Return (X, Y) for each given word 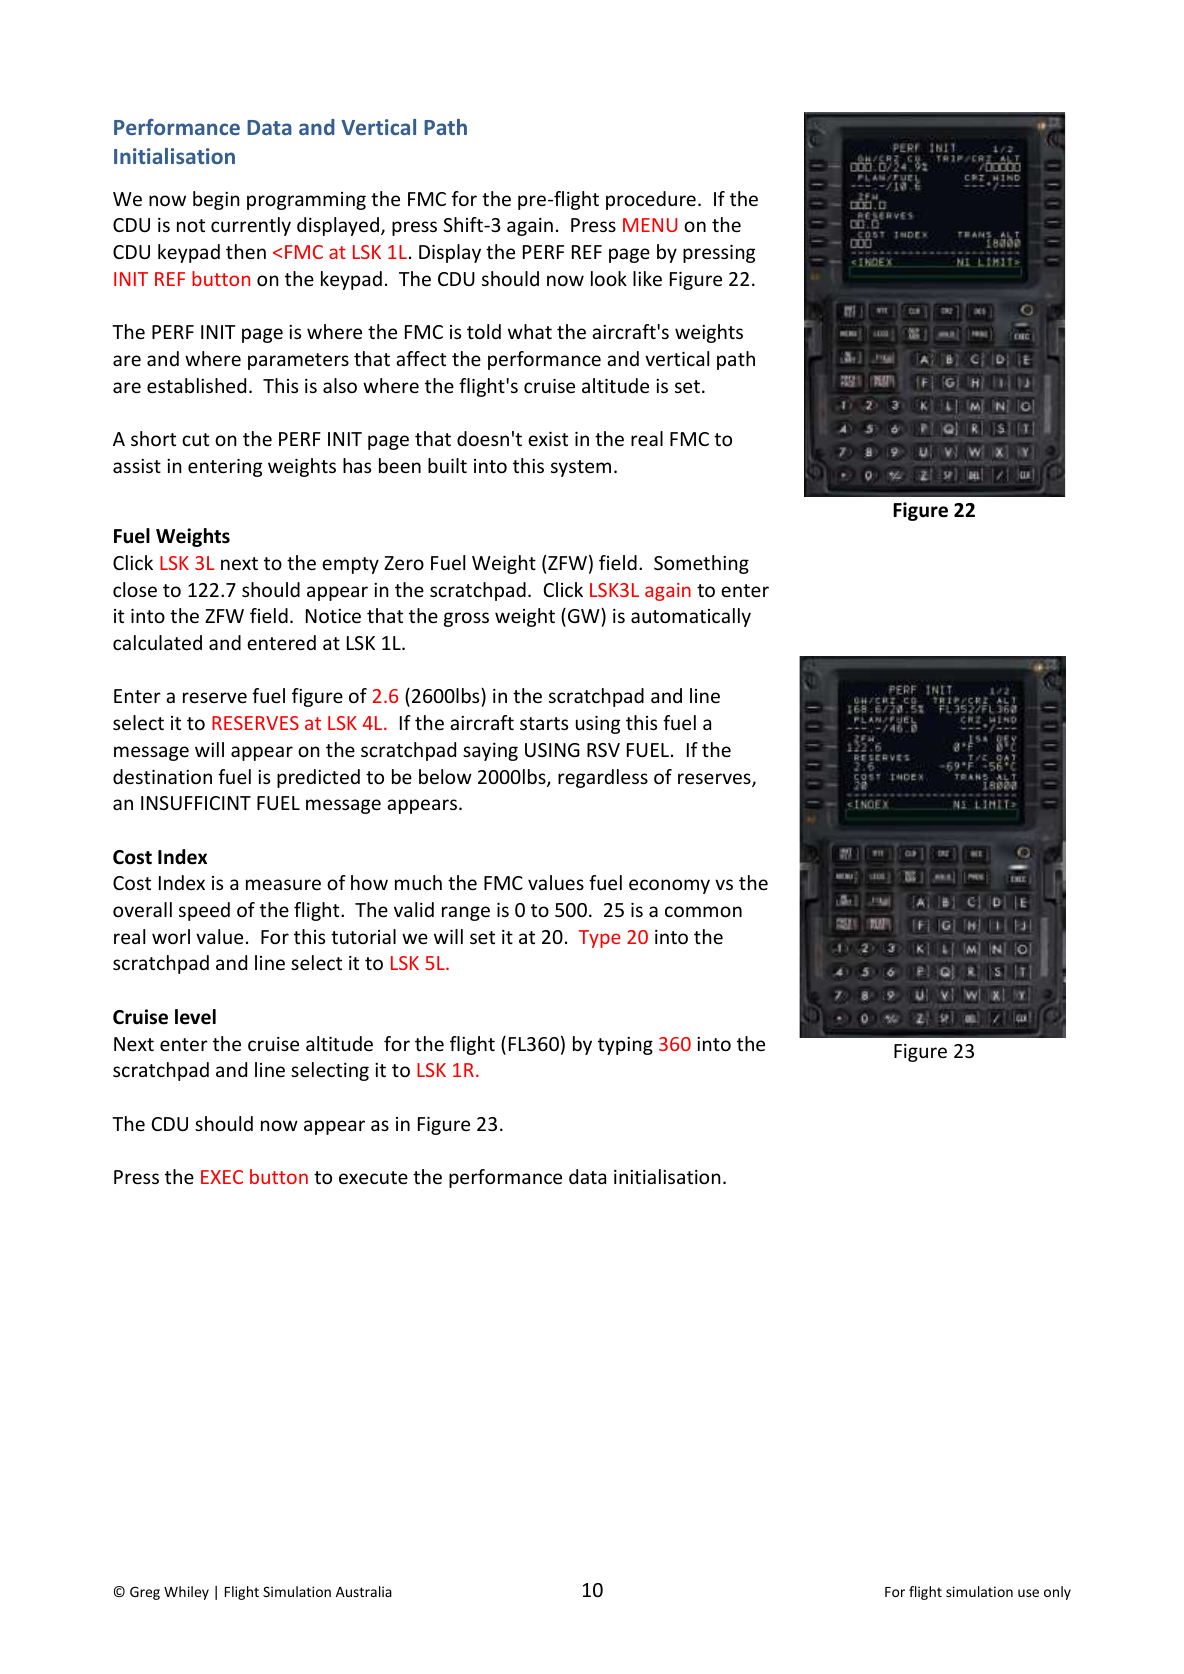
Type (600, 939)
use (1028, 1593)
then (246, 251)
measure (283, 884)
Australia (364, 1591)
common (703, 911)
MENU (650, 225)
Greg (145, 1593)
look (609, 278)
